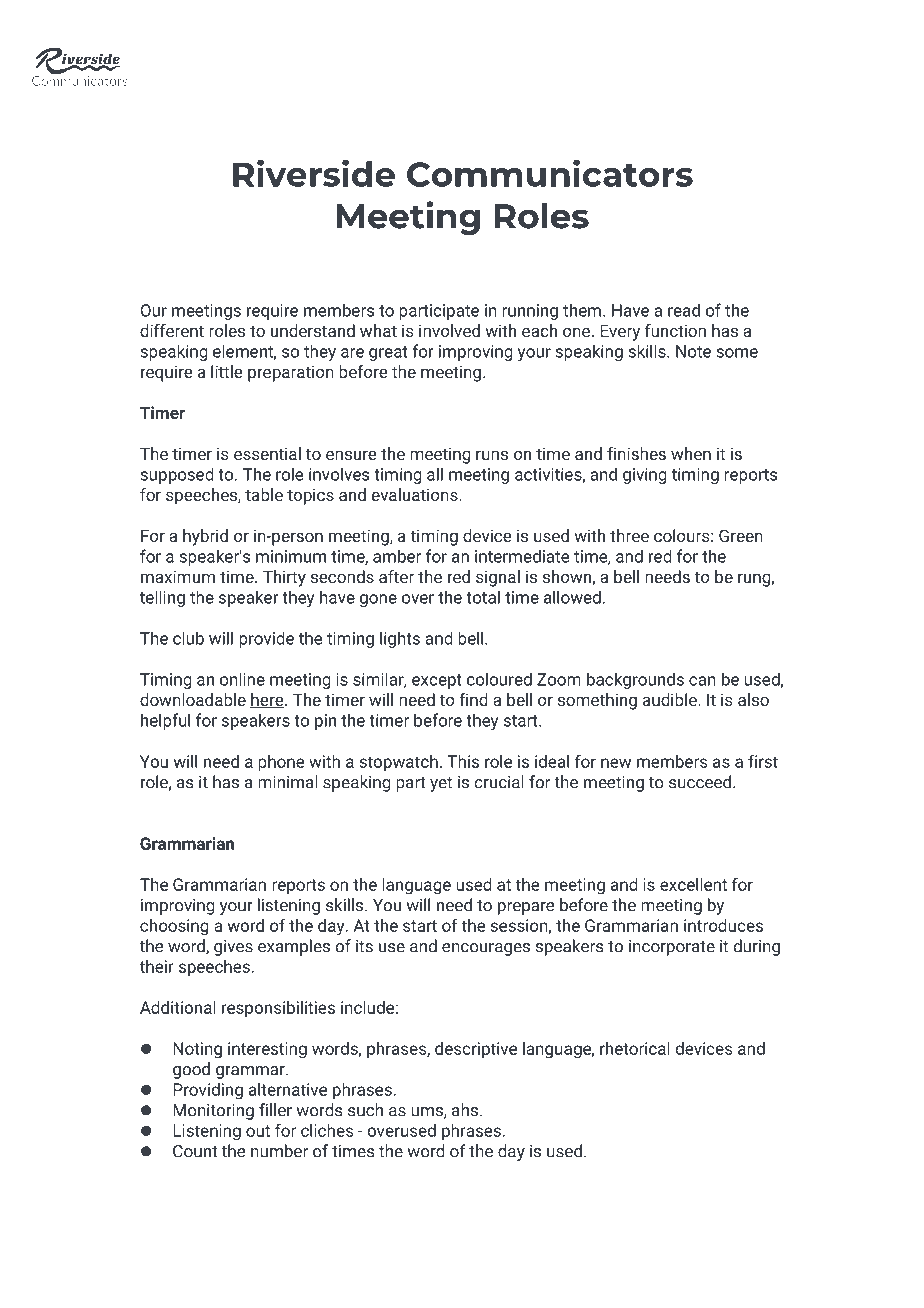 The height and width of the screenshot is (1308, 924). Describe the element at coordinates (526, 908) in the screenshot. I see `prepare` at that location.
